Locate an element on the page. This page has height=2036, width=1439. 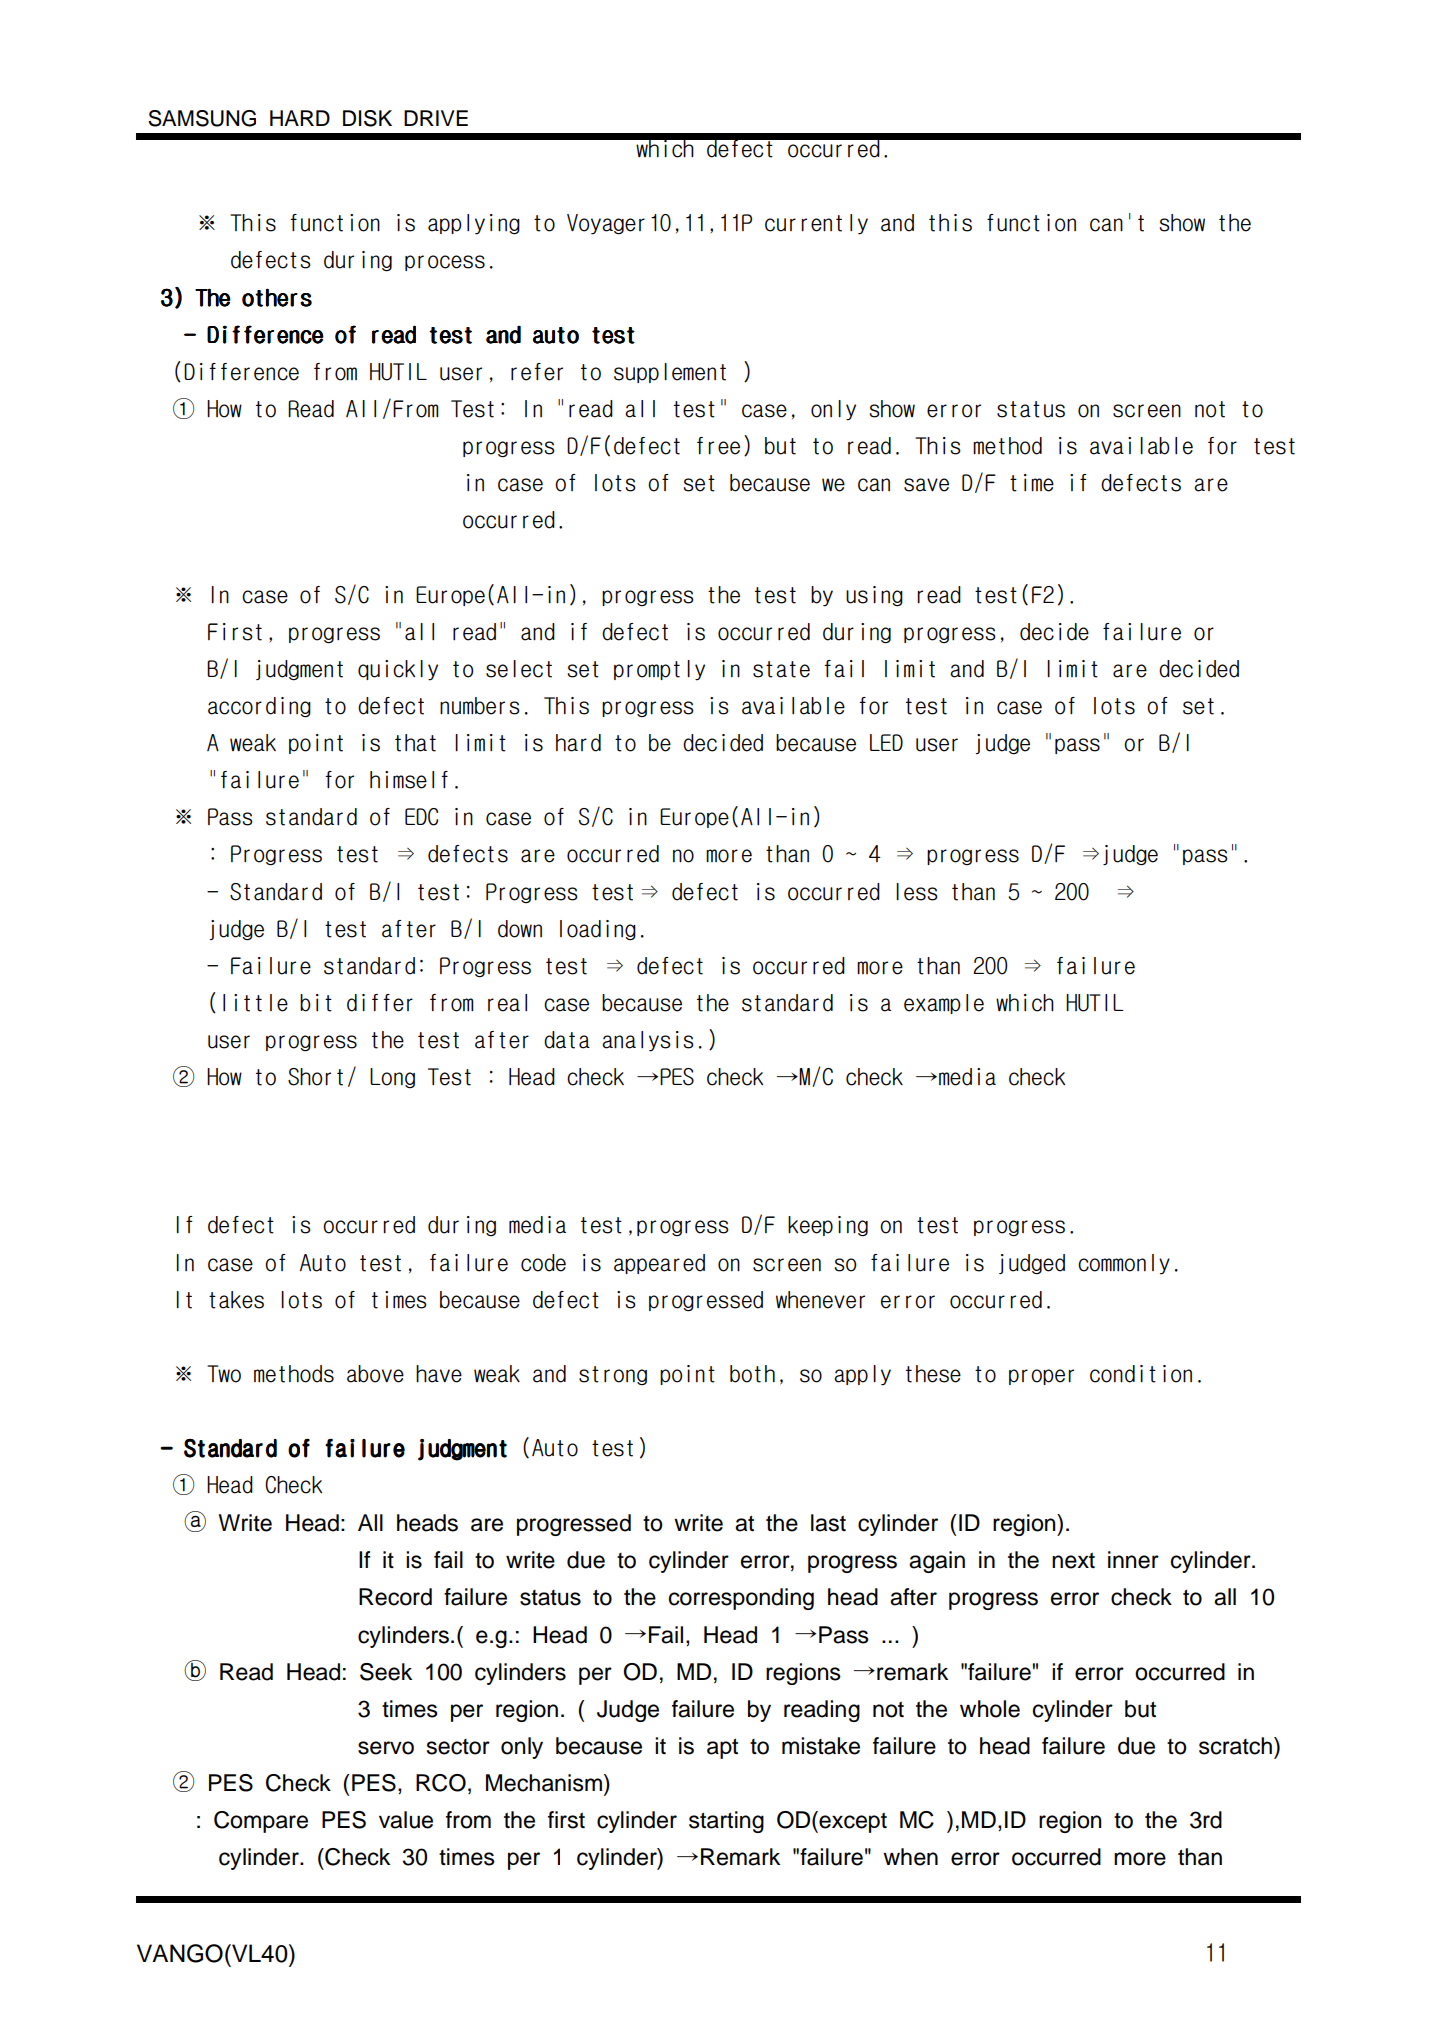
Compare is located at coordinates (261, 1822).
